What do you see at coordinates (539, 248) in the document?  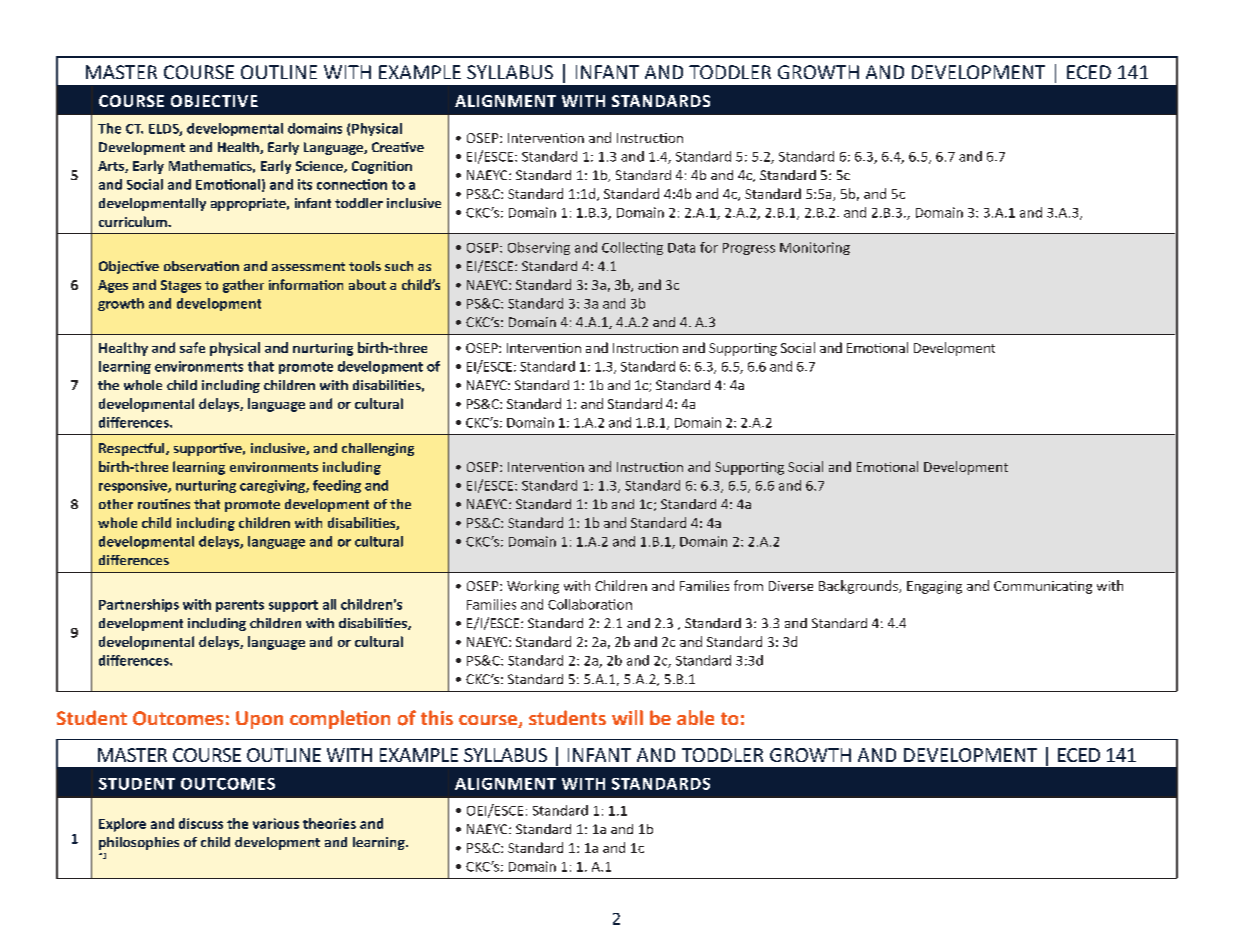 I see `Observing` at bounding box center [539, 248].
